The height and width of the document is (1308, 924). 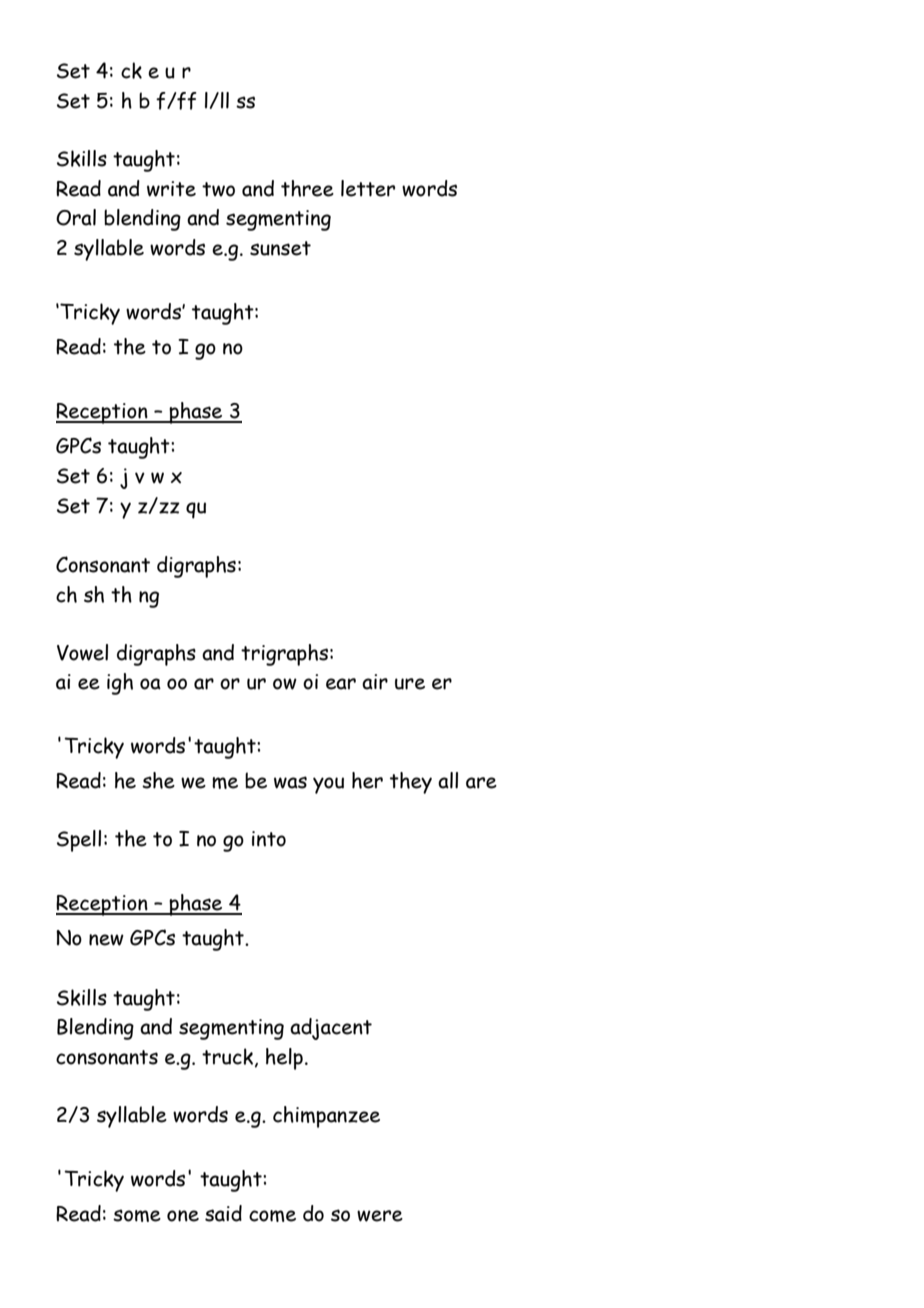 What do you see at coordinates (82, 652) in the document?
I see `Vowel` at bounding box center [82, 652].
